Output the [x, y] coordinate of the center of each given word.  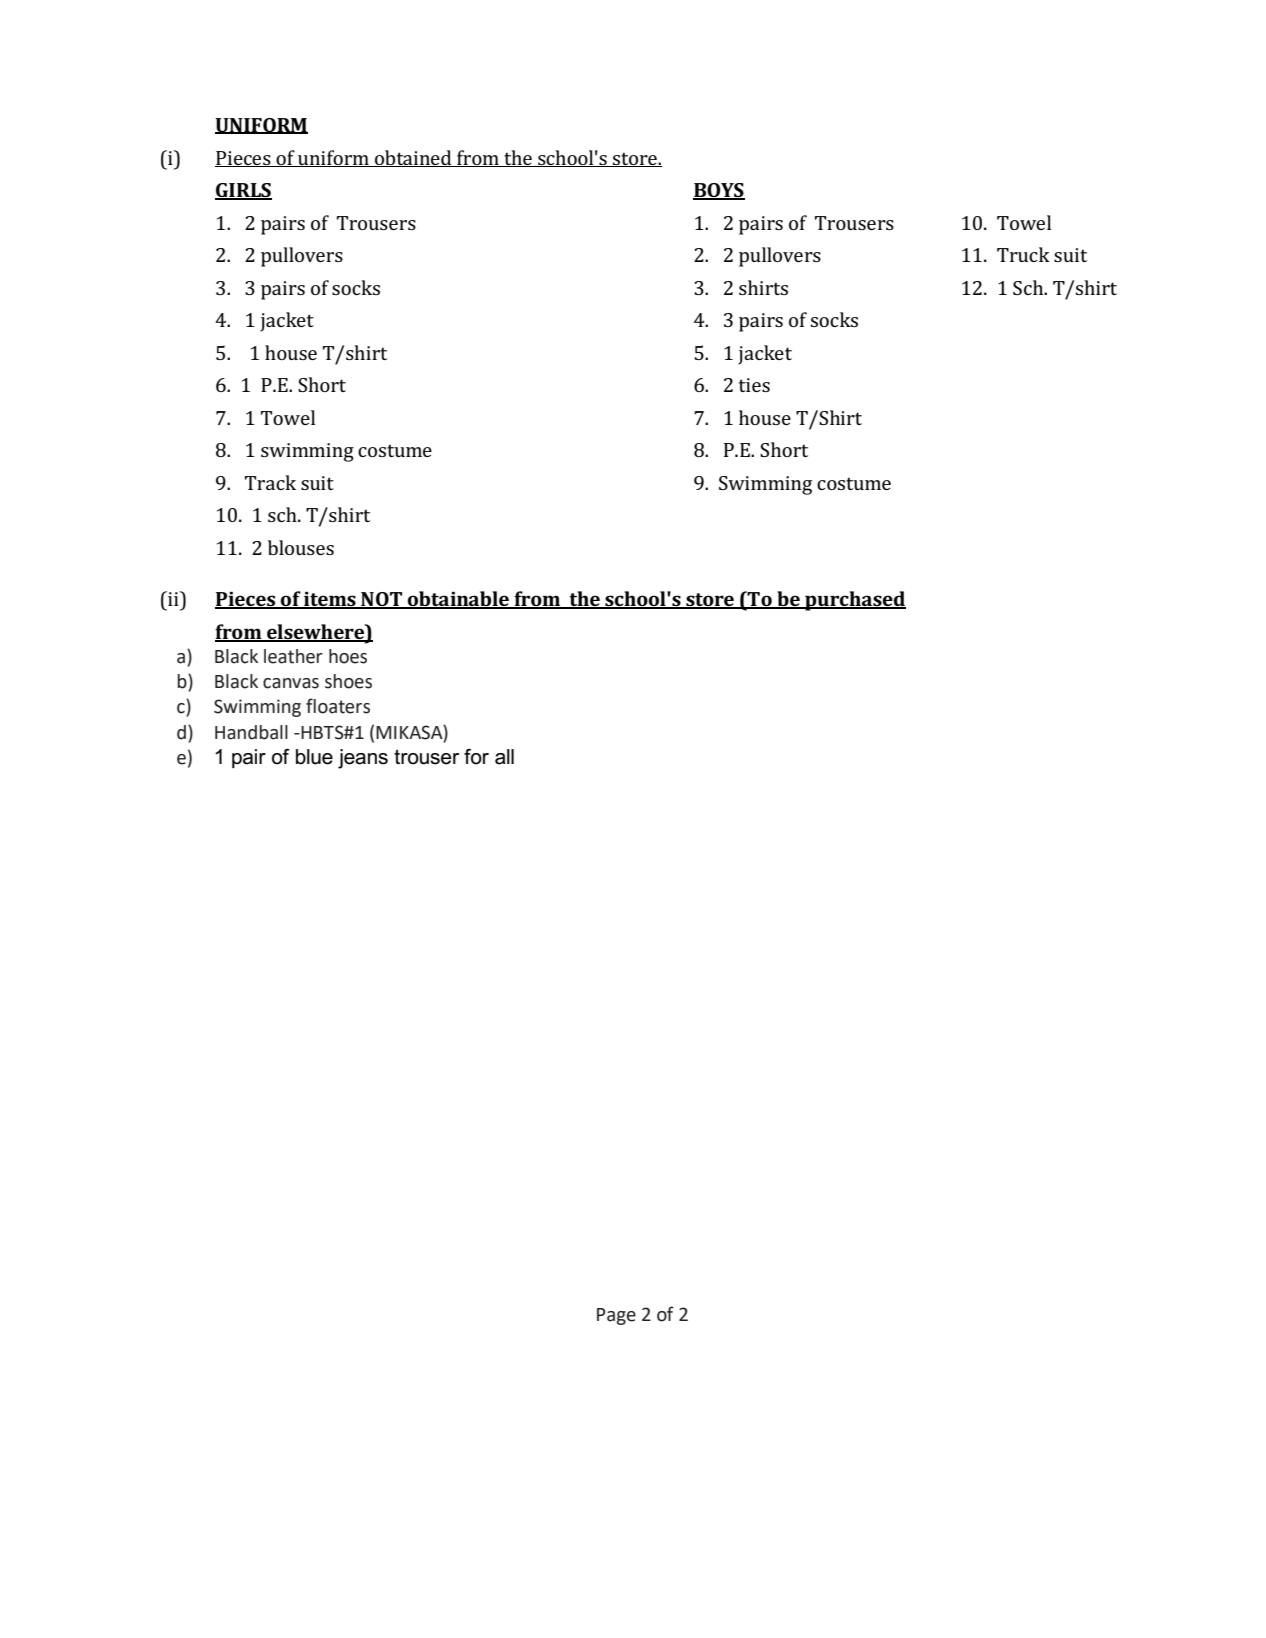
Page [616, 1316]
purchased [854, 601]
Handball [251, 732]
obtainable [458, 600]
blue [314, 757]
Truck [1023, 254]
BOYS [719, 191]
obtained [413, 158]
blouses [301, 547]
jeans [363, 759]
